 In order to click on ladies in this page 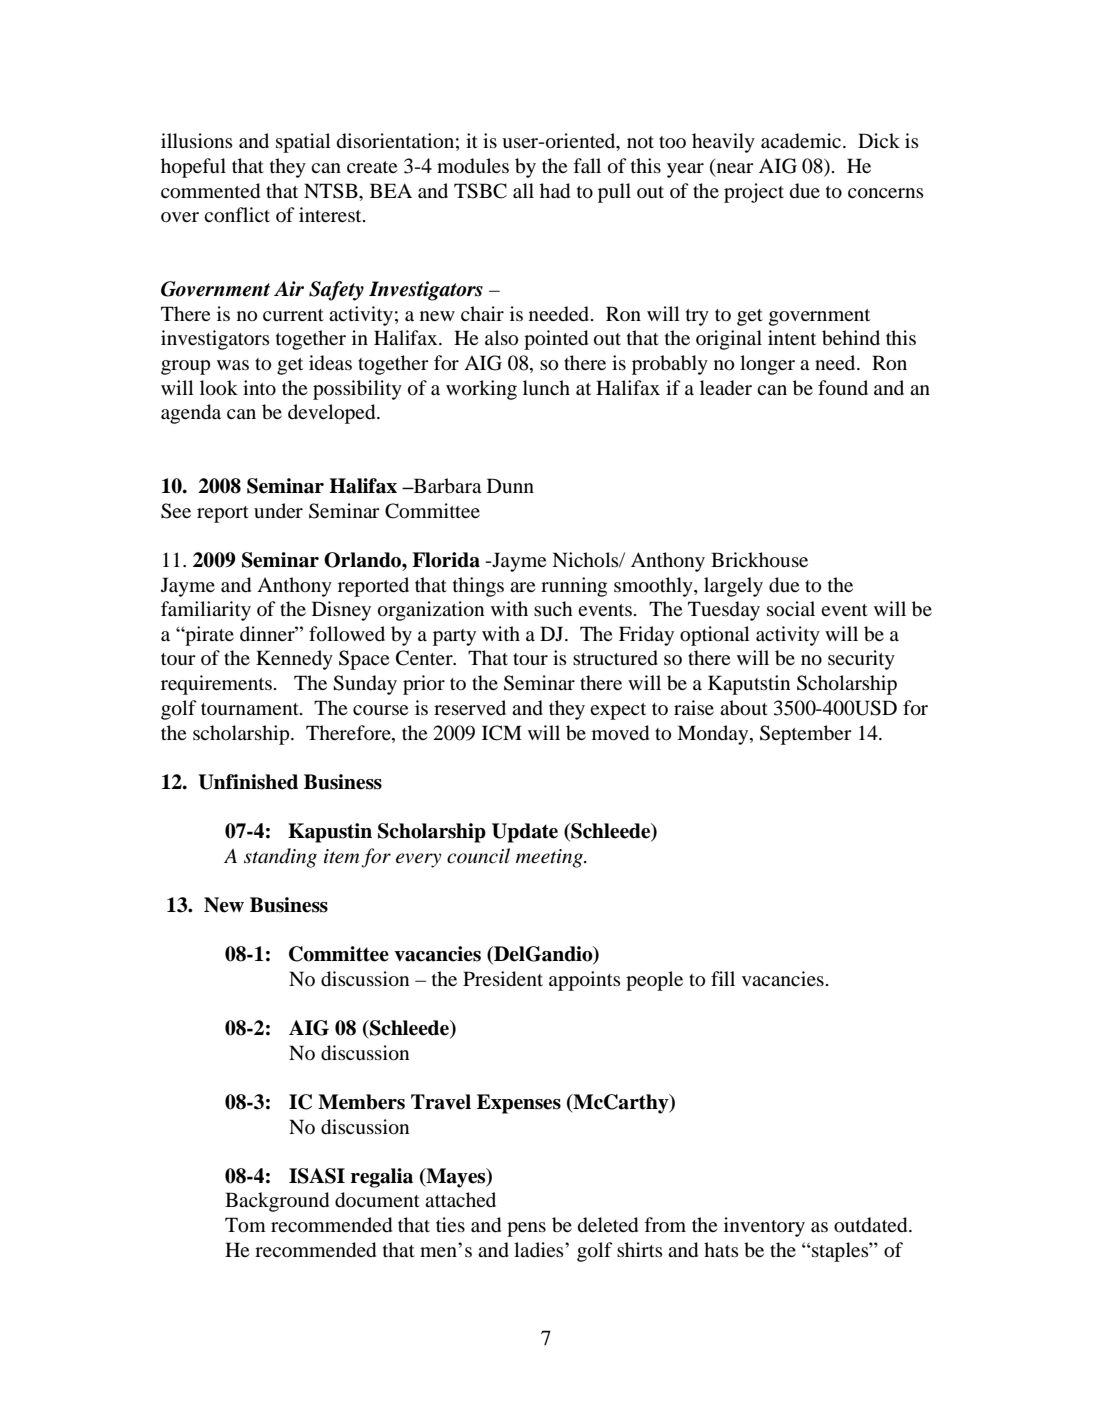, I will do `click(540, 1249)`.
